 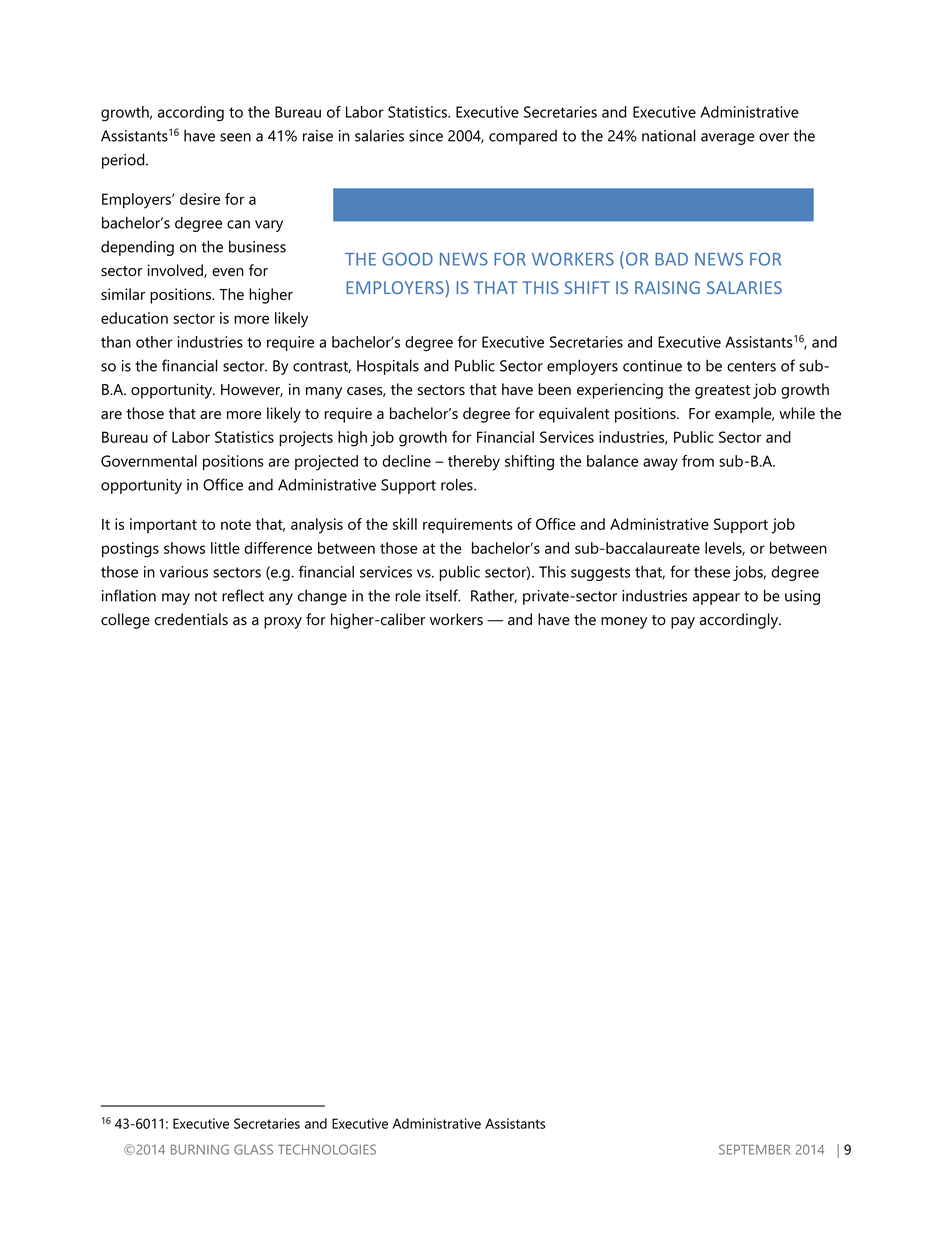 I want to click on TECHNOLOGIES, so click(x=327, y=1149).
